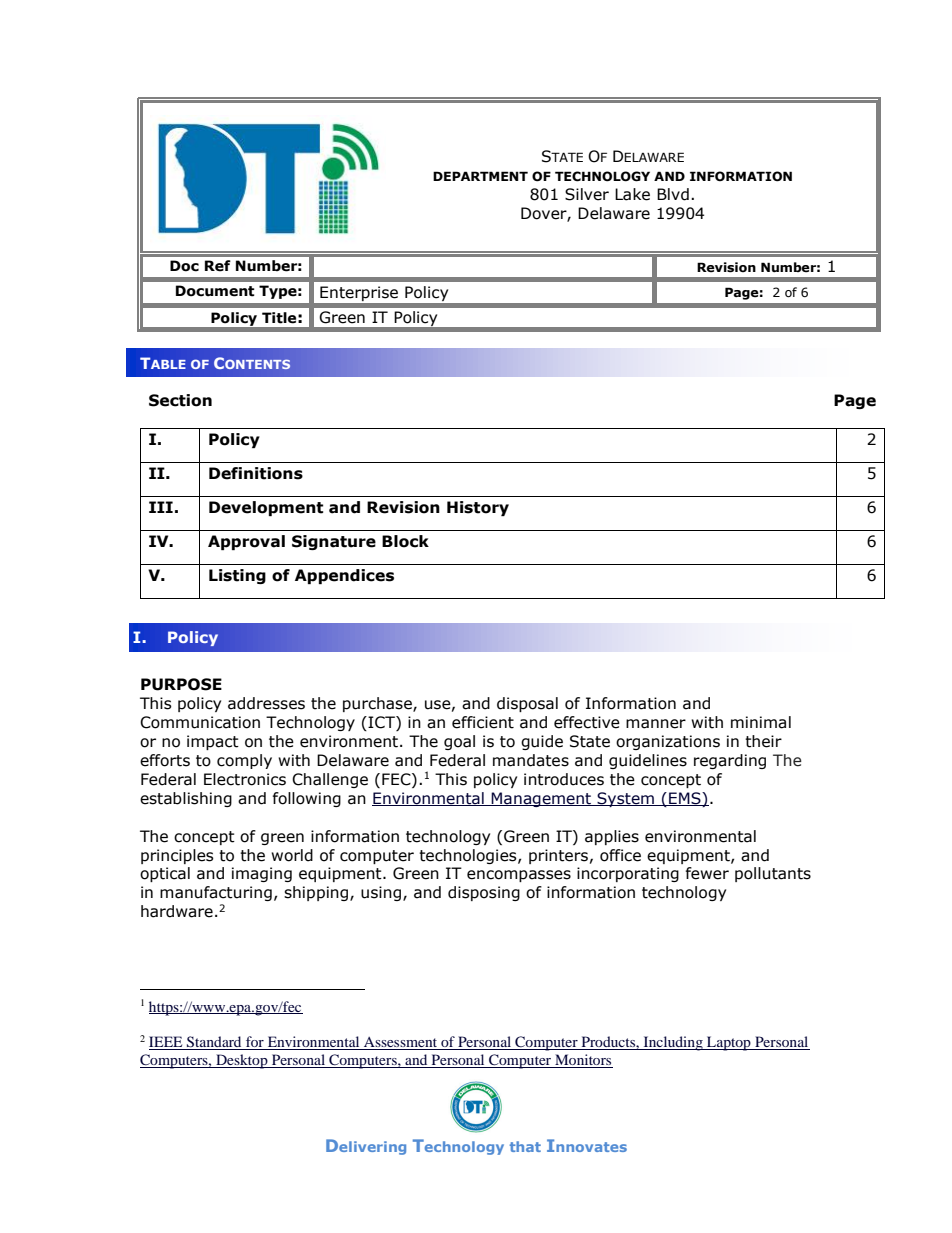  I want to click on PURPOSE, so click(181, 684).
